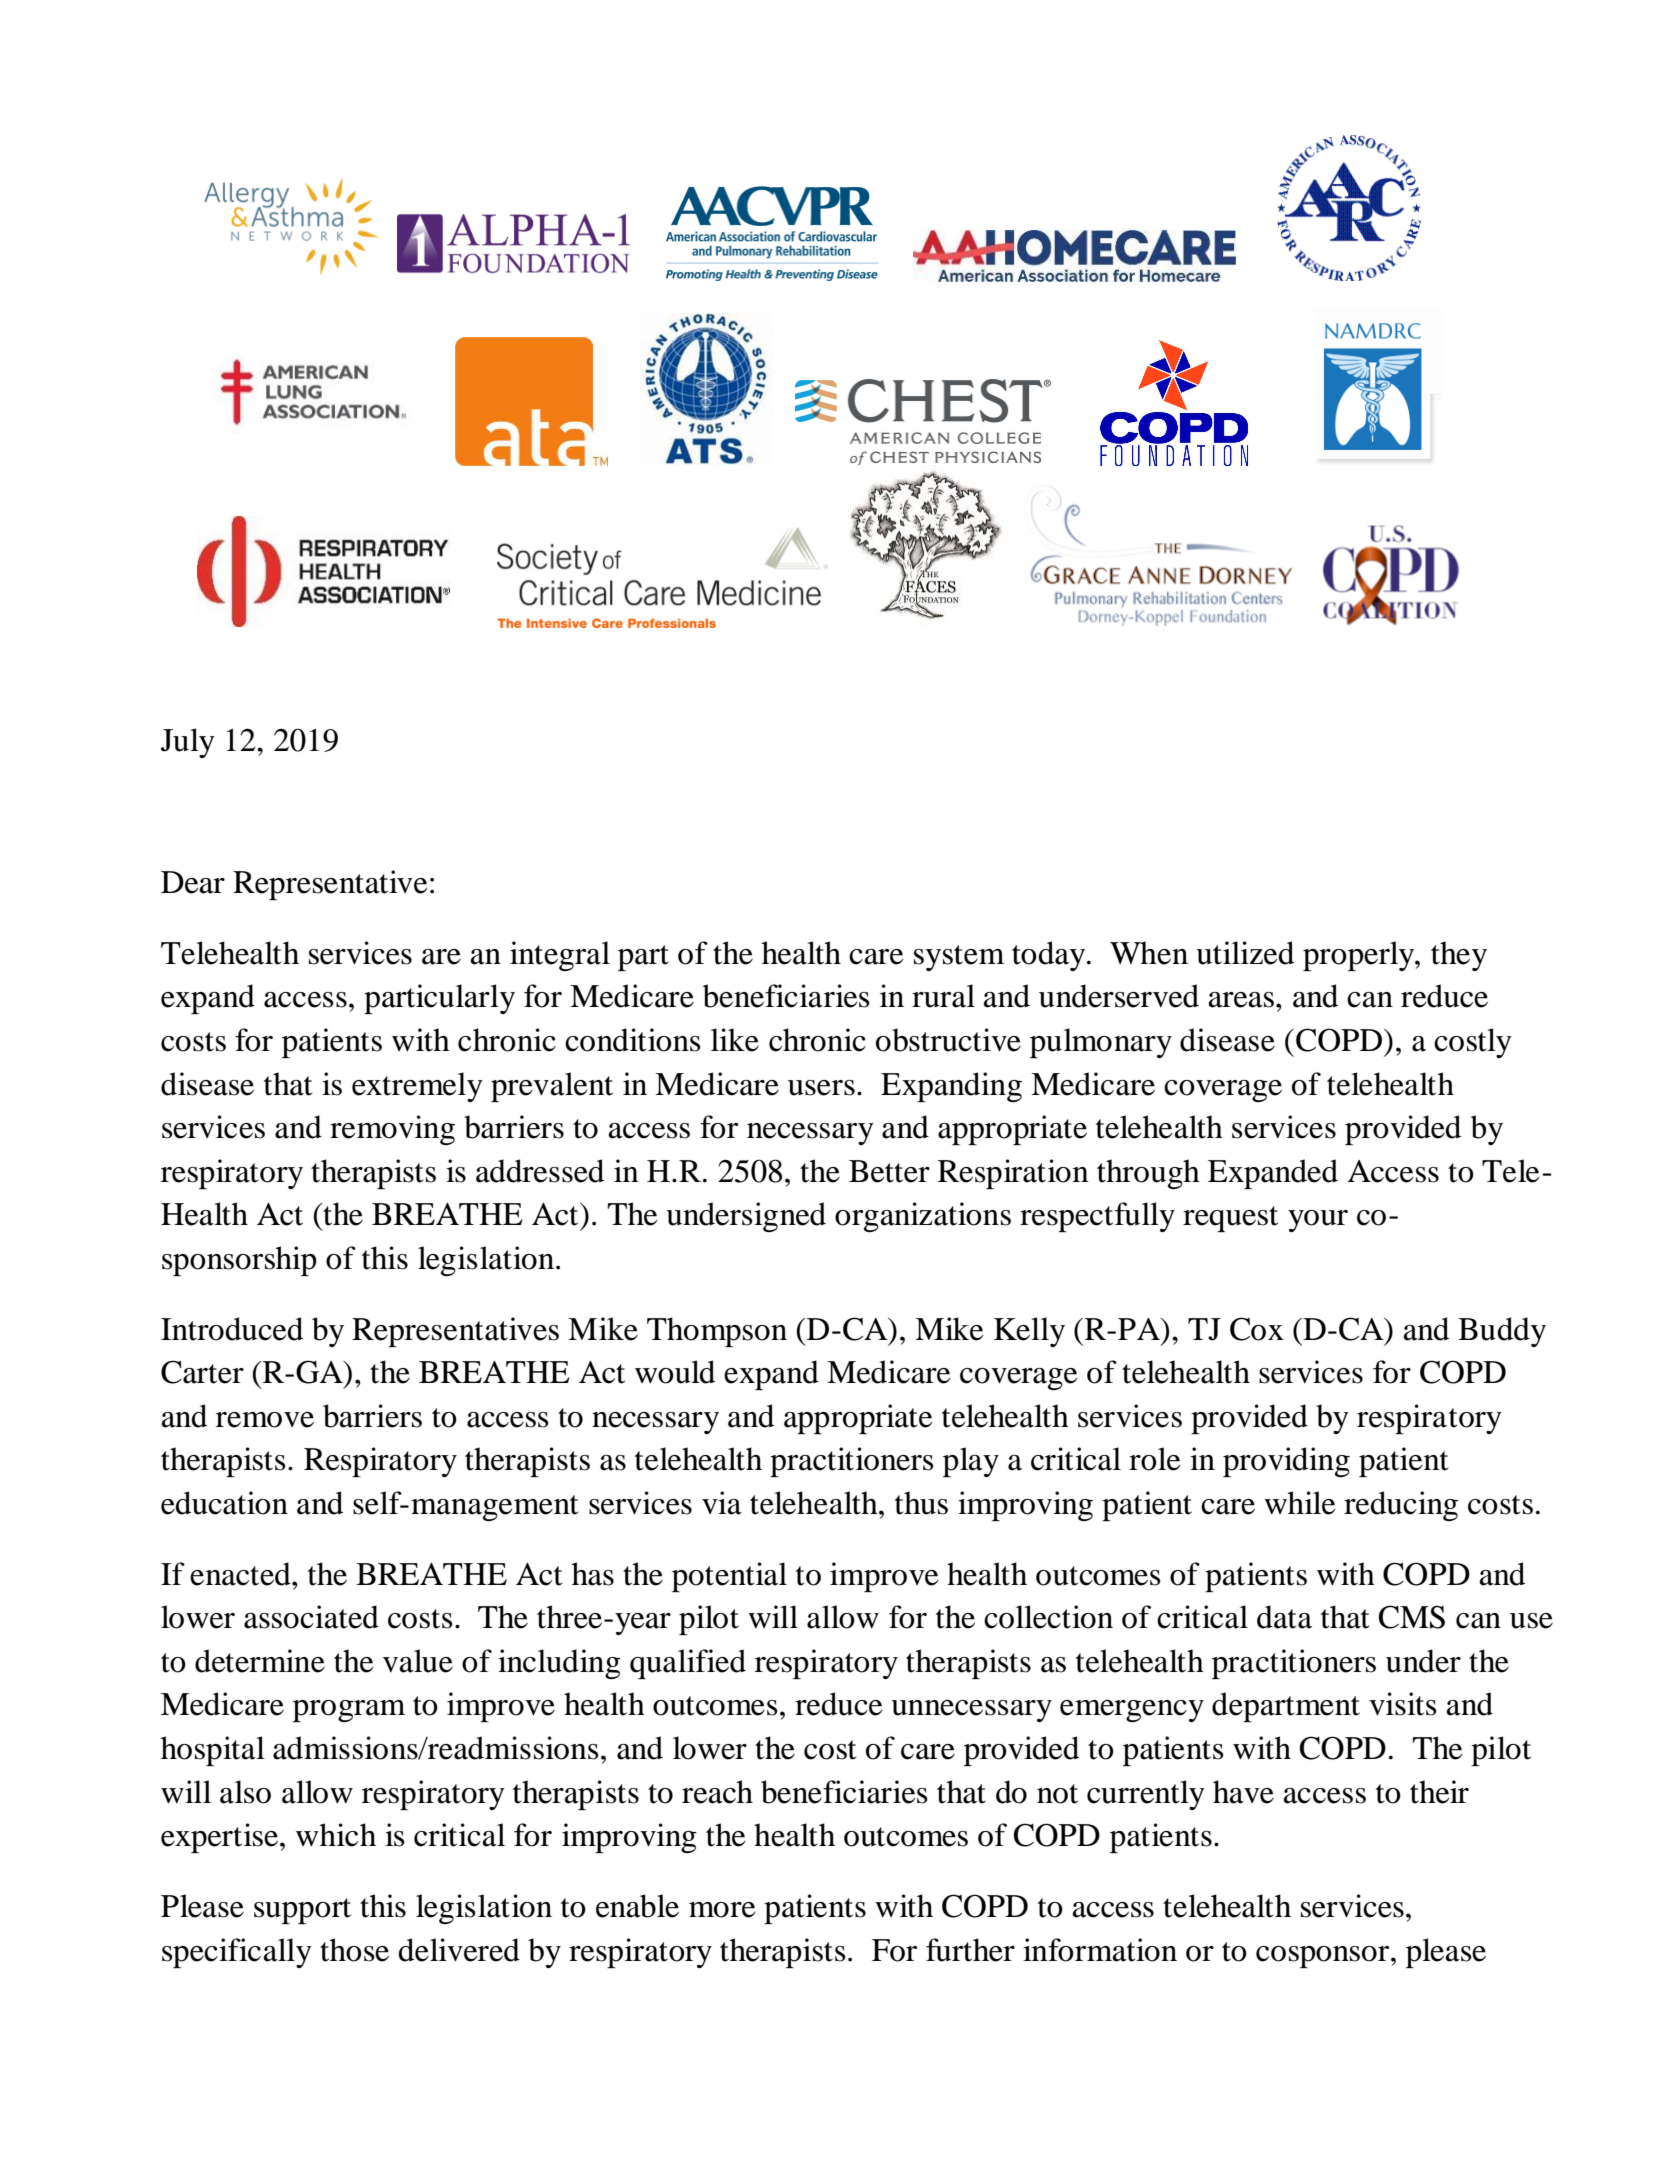 This screenshot has height=2173, width=1679. Describe the element at coordinates (188, 743) in the screenshot. I see `July` at that location.
